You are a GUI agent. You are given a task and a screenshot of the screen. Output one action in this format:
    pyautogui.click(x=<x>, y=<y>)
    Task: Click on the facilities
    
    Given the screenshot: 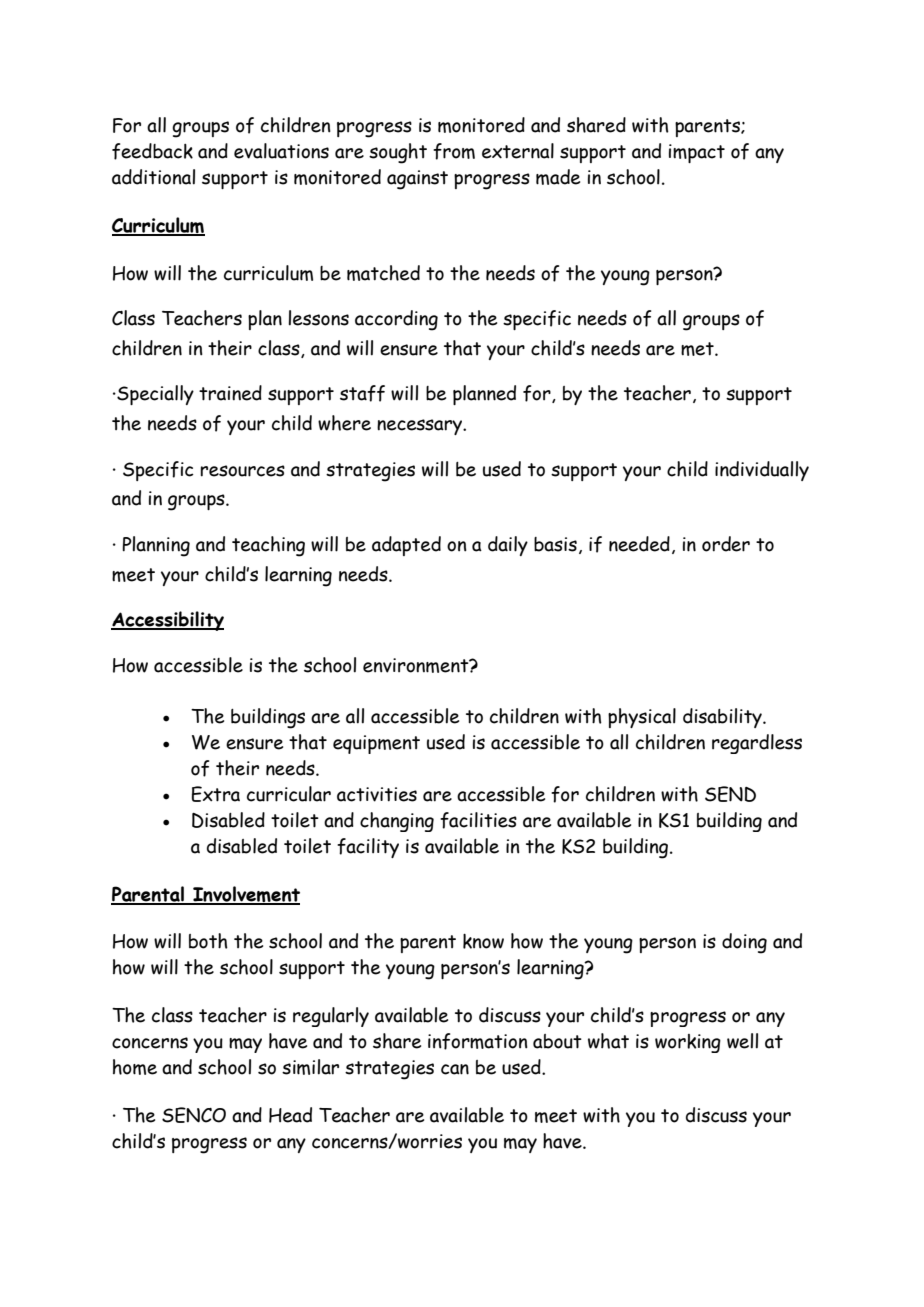 What is the action you would take?
    pyautogui.click(x=478, y=820)
